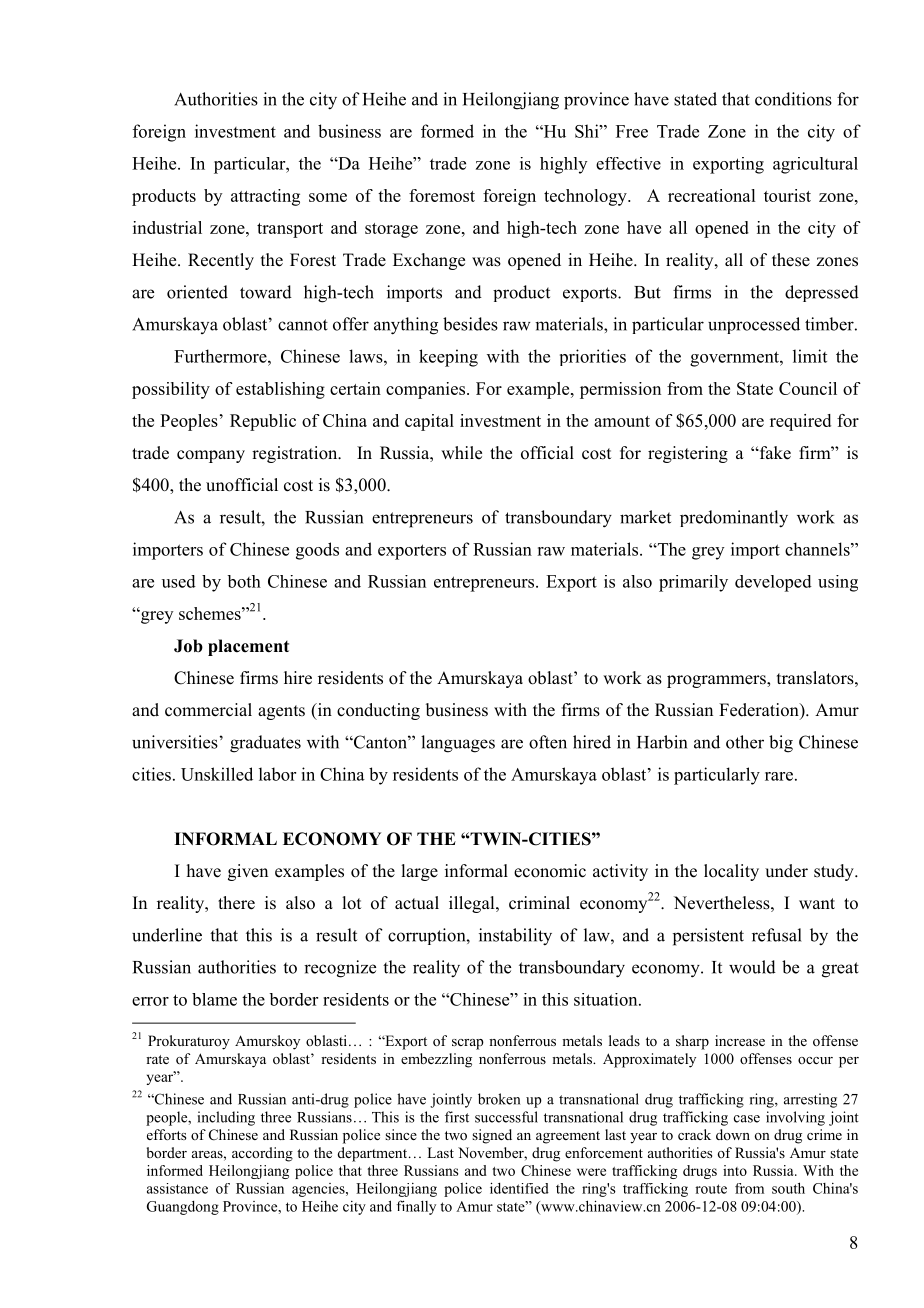  I want to click on predominantly, so click(734, 519).
